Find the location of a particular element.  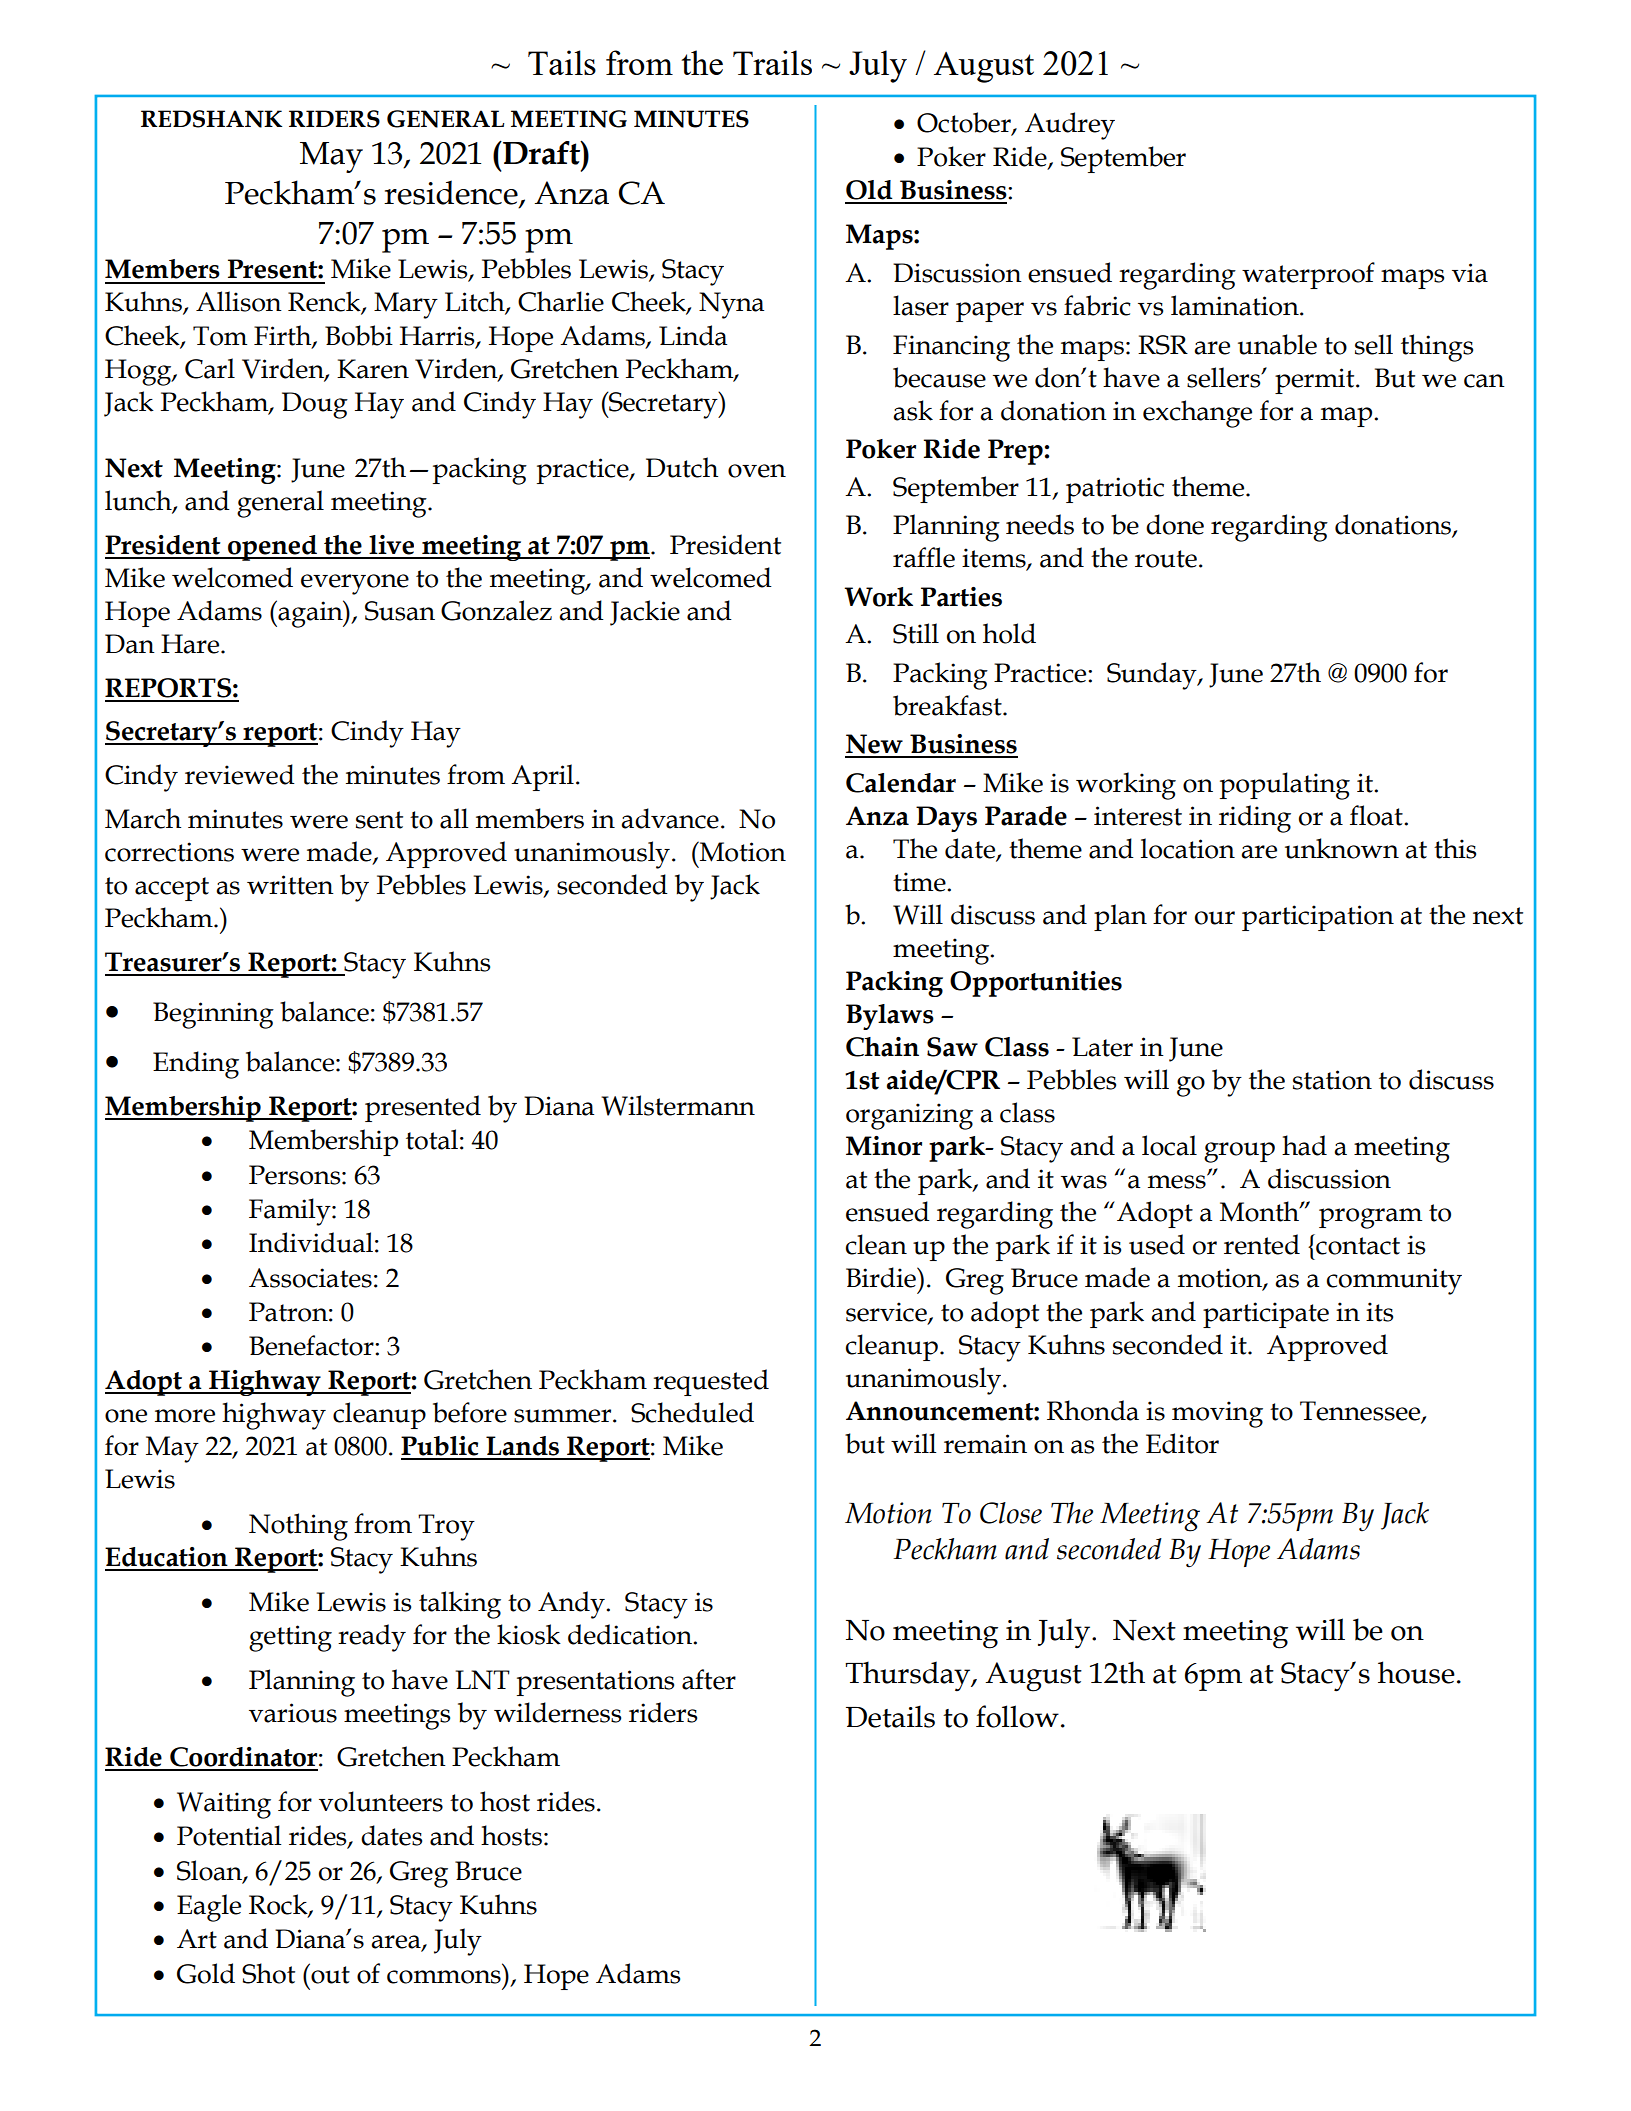

opened is located at coordinates (272, 548).
